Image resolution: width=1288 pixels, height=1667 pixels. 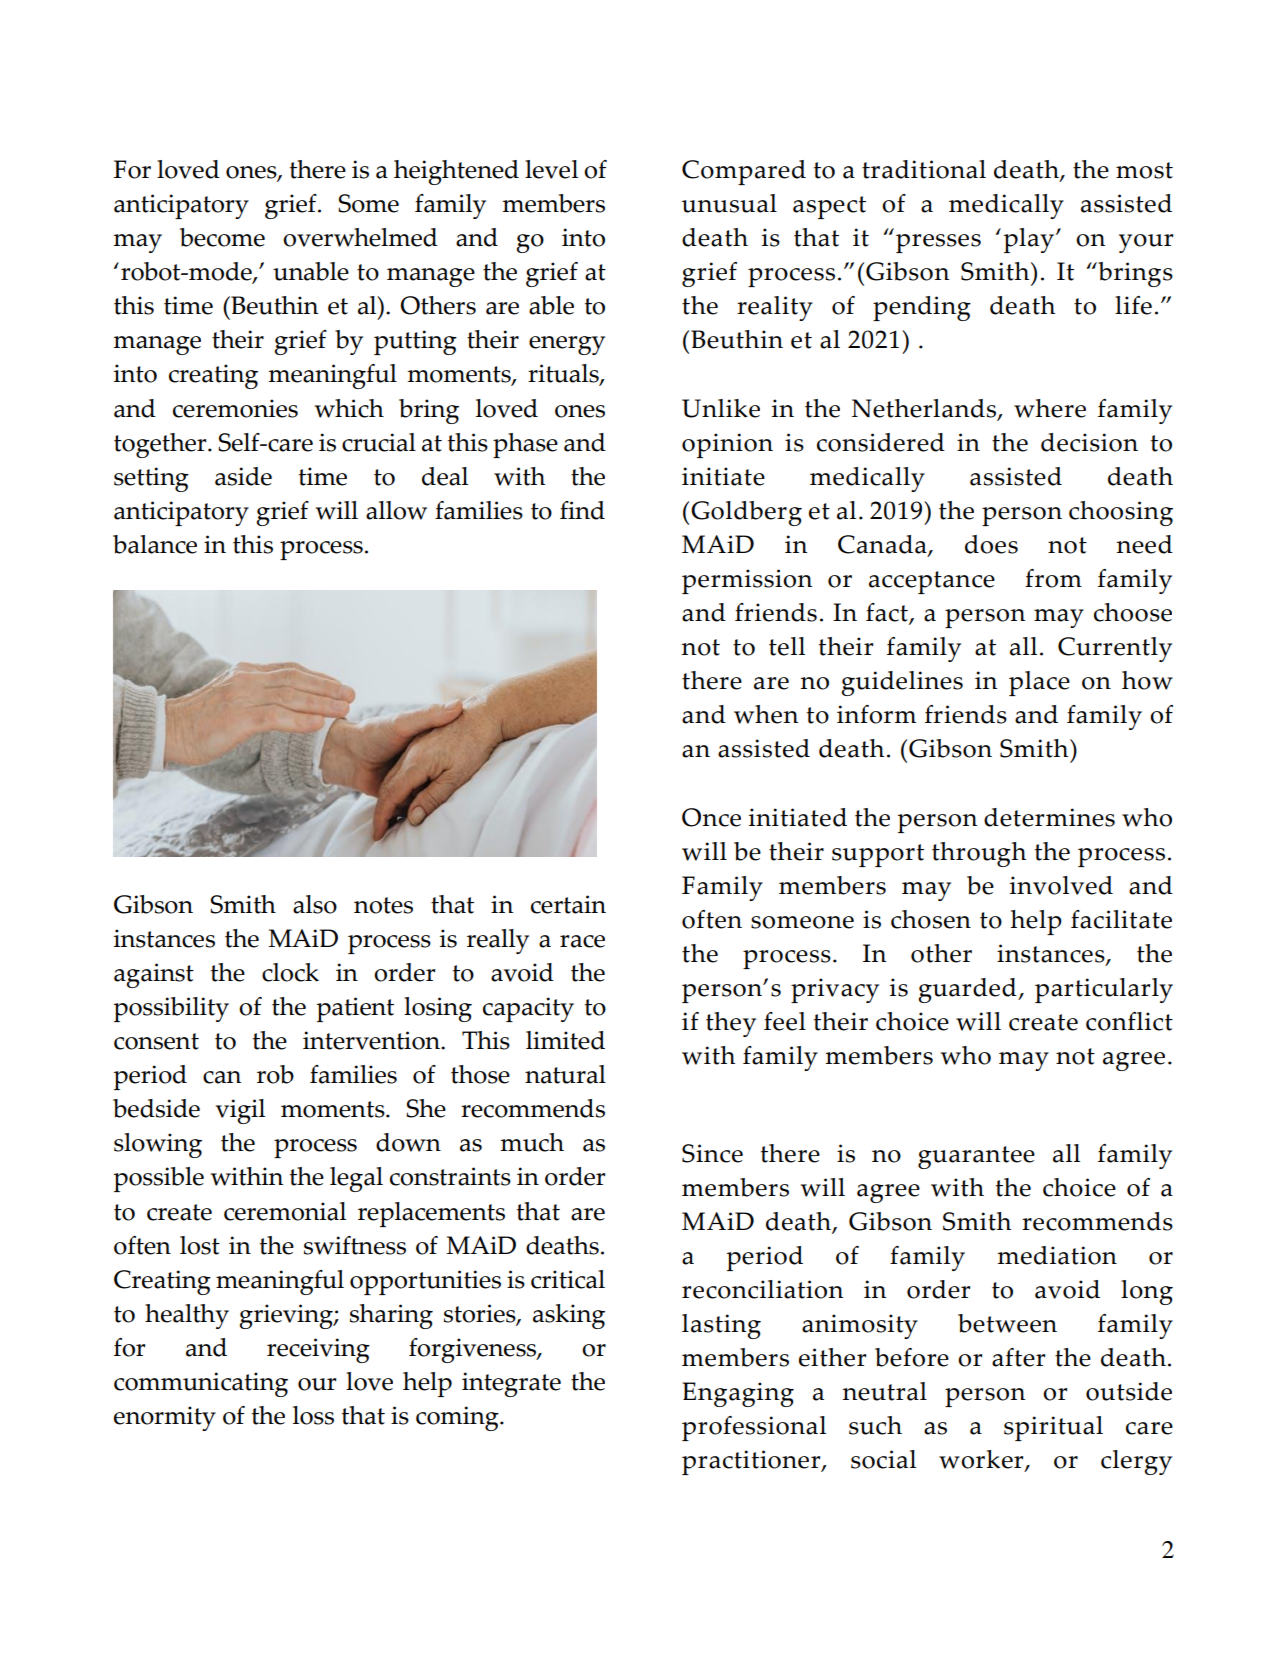 I want to click on determines, so click(x=1049, y=817).
